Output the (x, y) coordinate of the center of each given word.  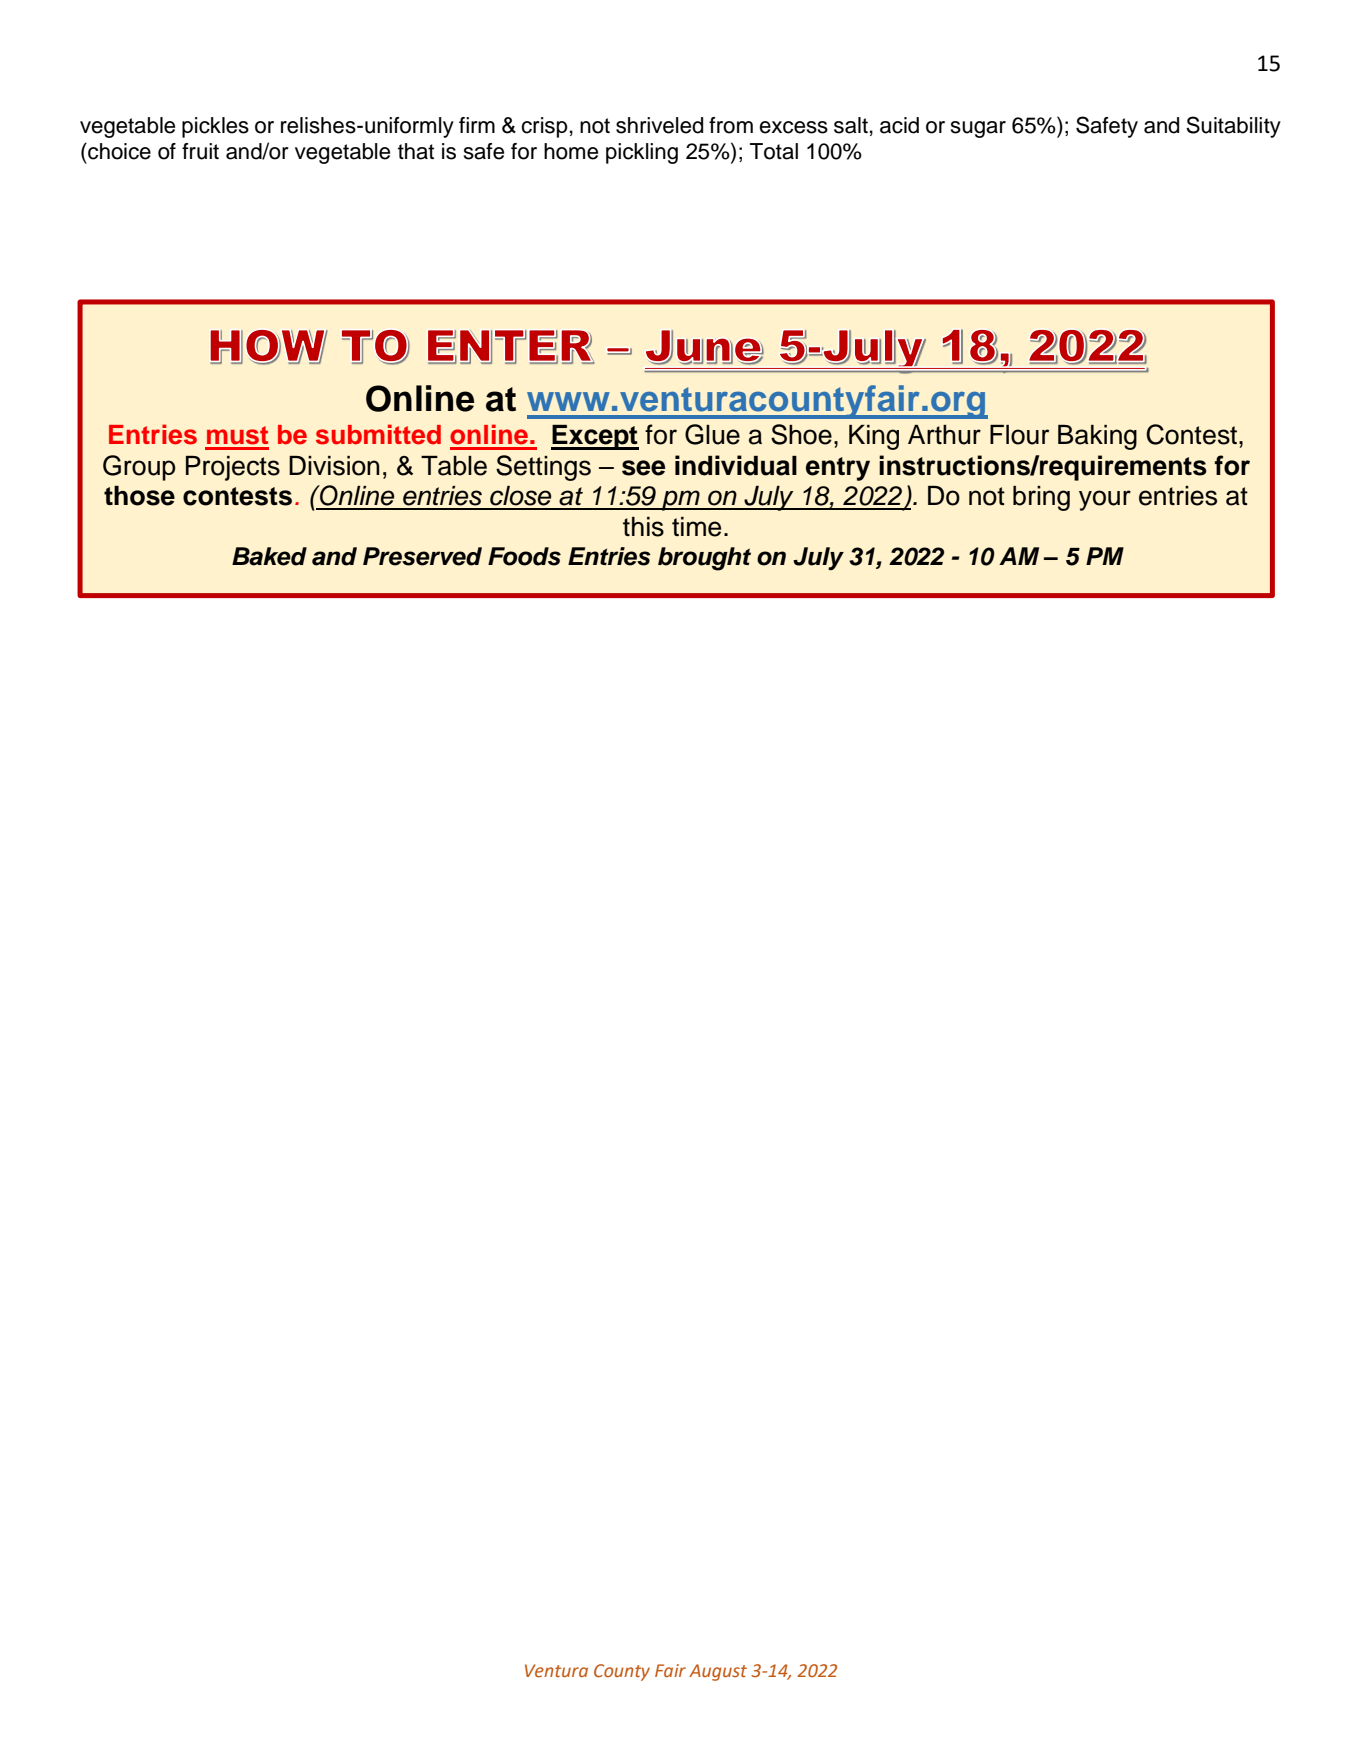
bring (1041, 498)
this (643, 527)
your (1105, 500)
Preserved (422, 556)
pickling (642, 153)
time (696, 527)
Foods (524, 556)
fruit (200, 151)
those (139, 496)
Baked (269, 556)
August (718, 1672)
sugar (978, 129)
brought (704, 559)
